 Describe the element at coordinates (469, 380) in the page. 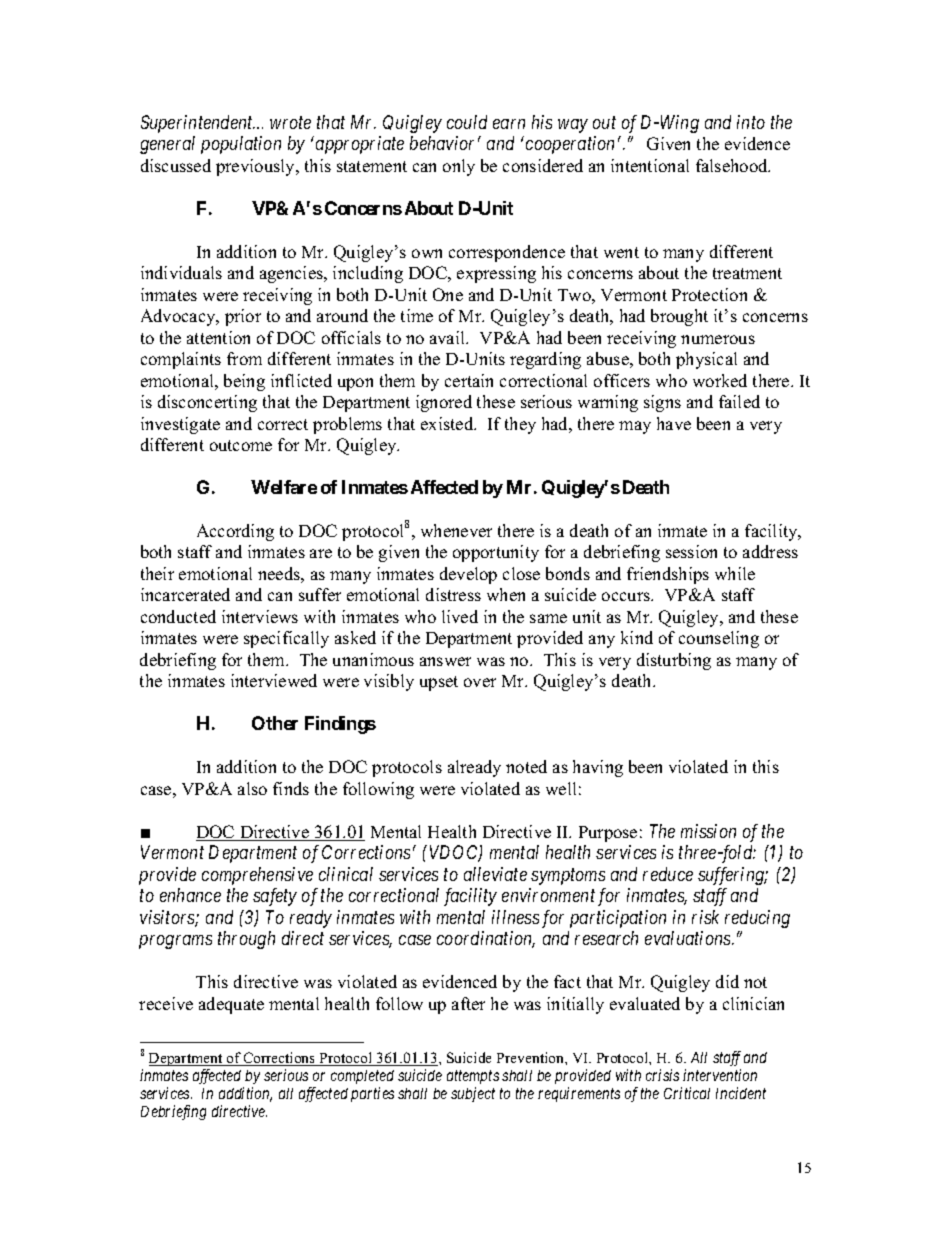

I see `certain` at that location.
